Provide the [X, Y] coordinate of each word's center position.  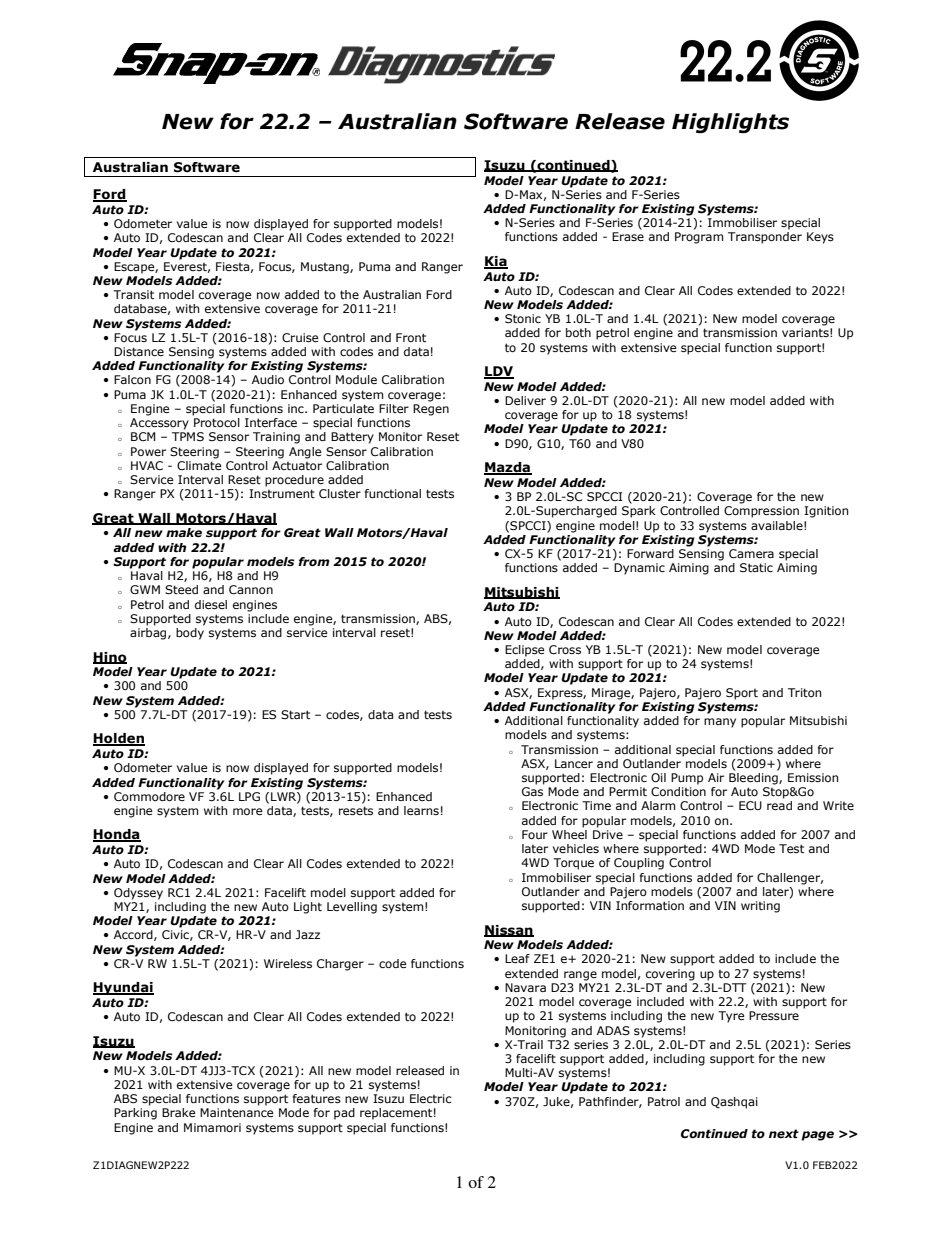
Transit [133, 294]
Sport [742, 694]
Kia [496, 262]
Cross [565, 650]
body [190, 634]
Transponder [765, 238]
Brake [179, 1112]
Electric [431, 1098]
